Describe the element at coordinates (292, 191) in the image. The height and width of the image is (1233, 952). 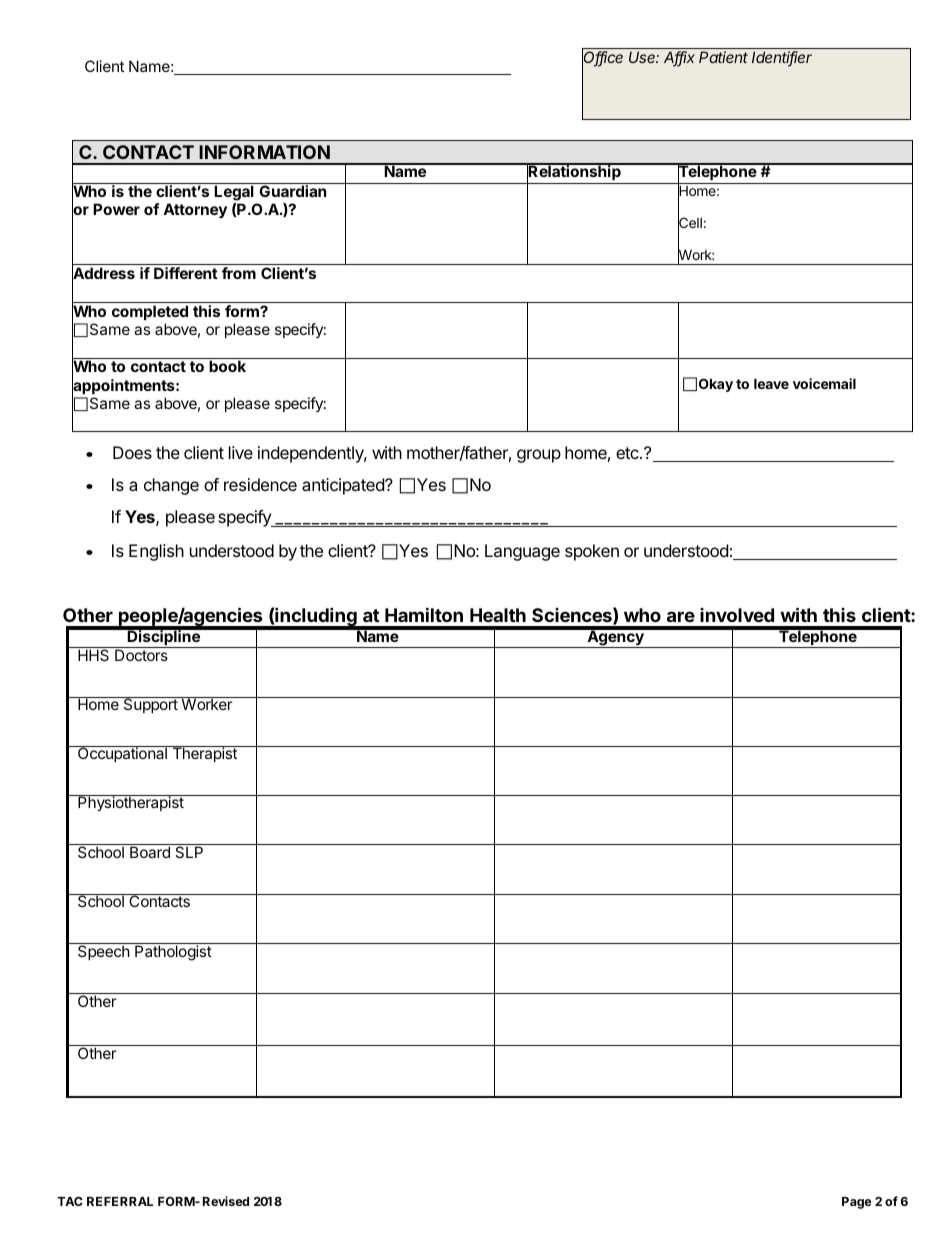
I see `Guardian` at that location.
